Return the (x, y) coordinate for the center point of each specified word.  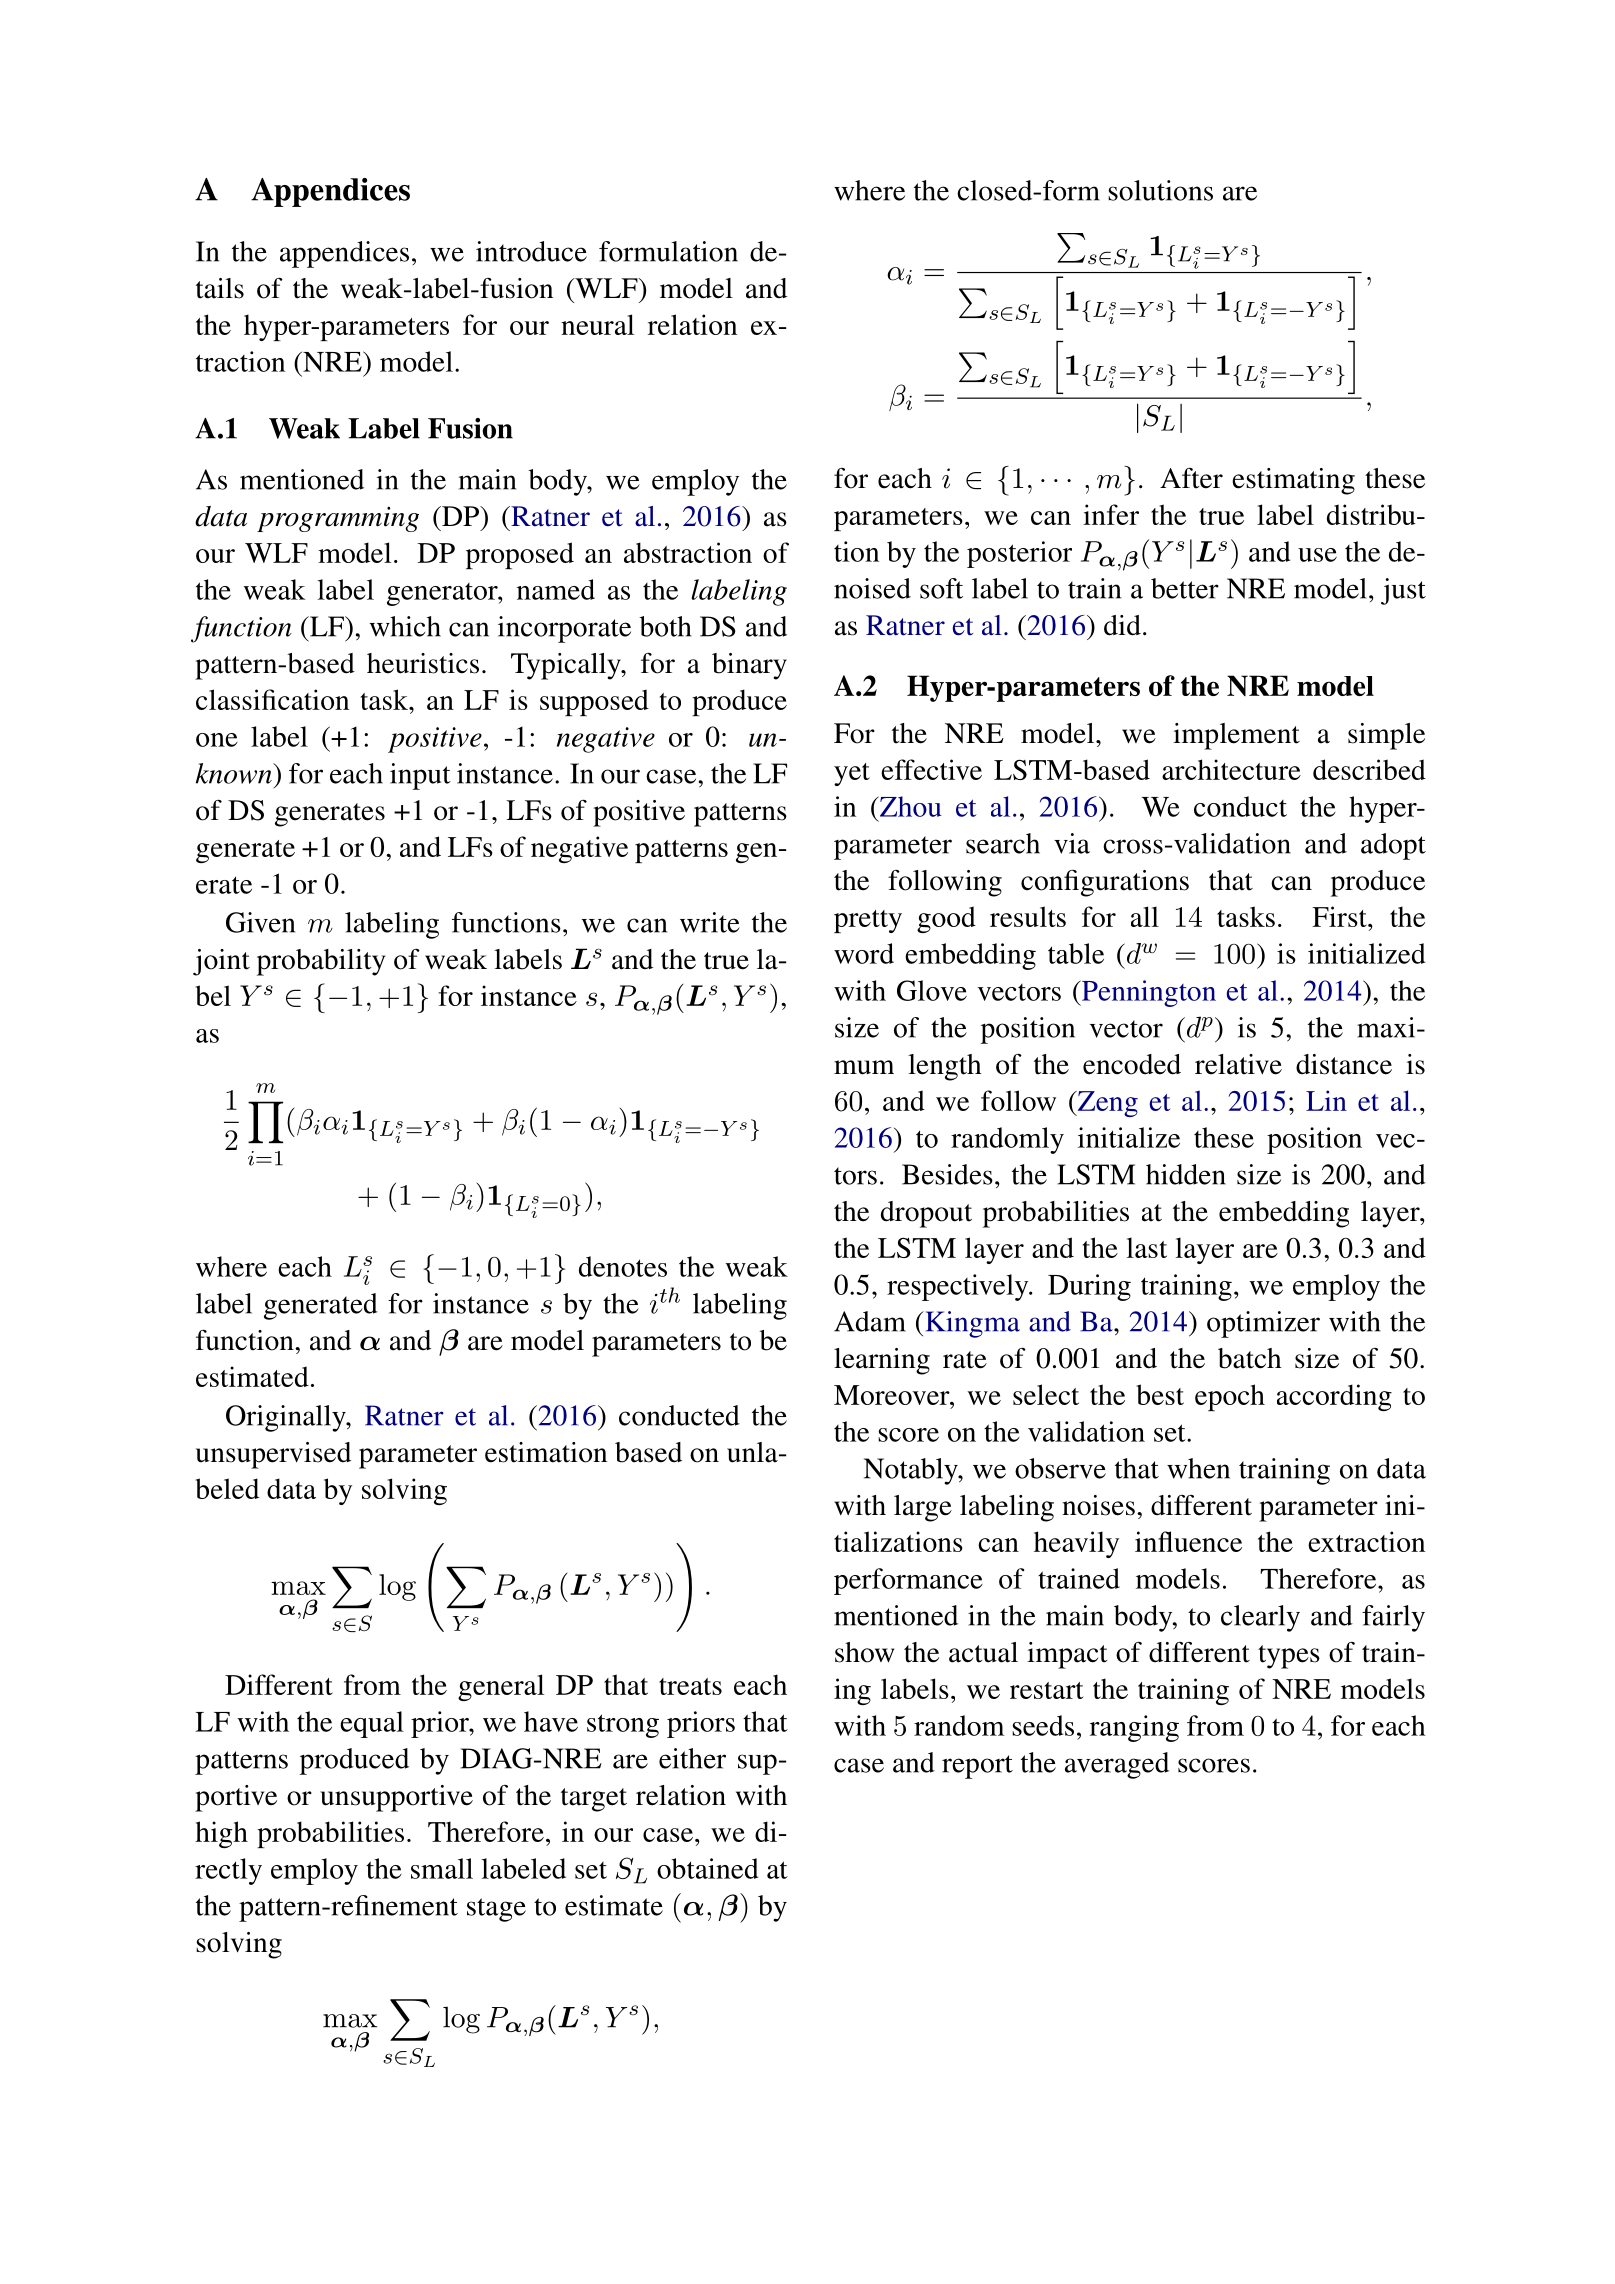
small (442, 1868)
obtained (707, 1868)
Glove (932, 990)
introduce (531, 251)
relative (1238, 1064)
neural (597, 324)
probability (321, 962)
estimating (1293, 481)
